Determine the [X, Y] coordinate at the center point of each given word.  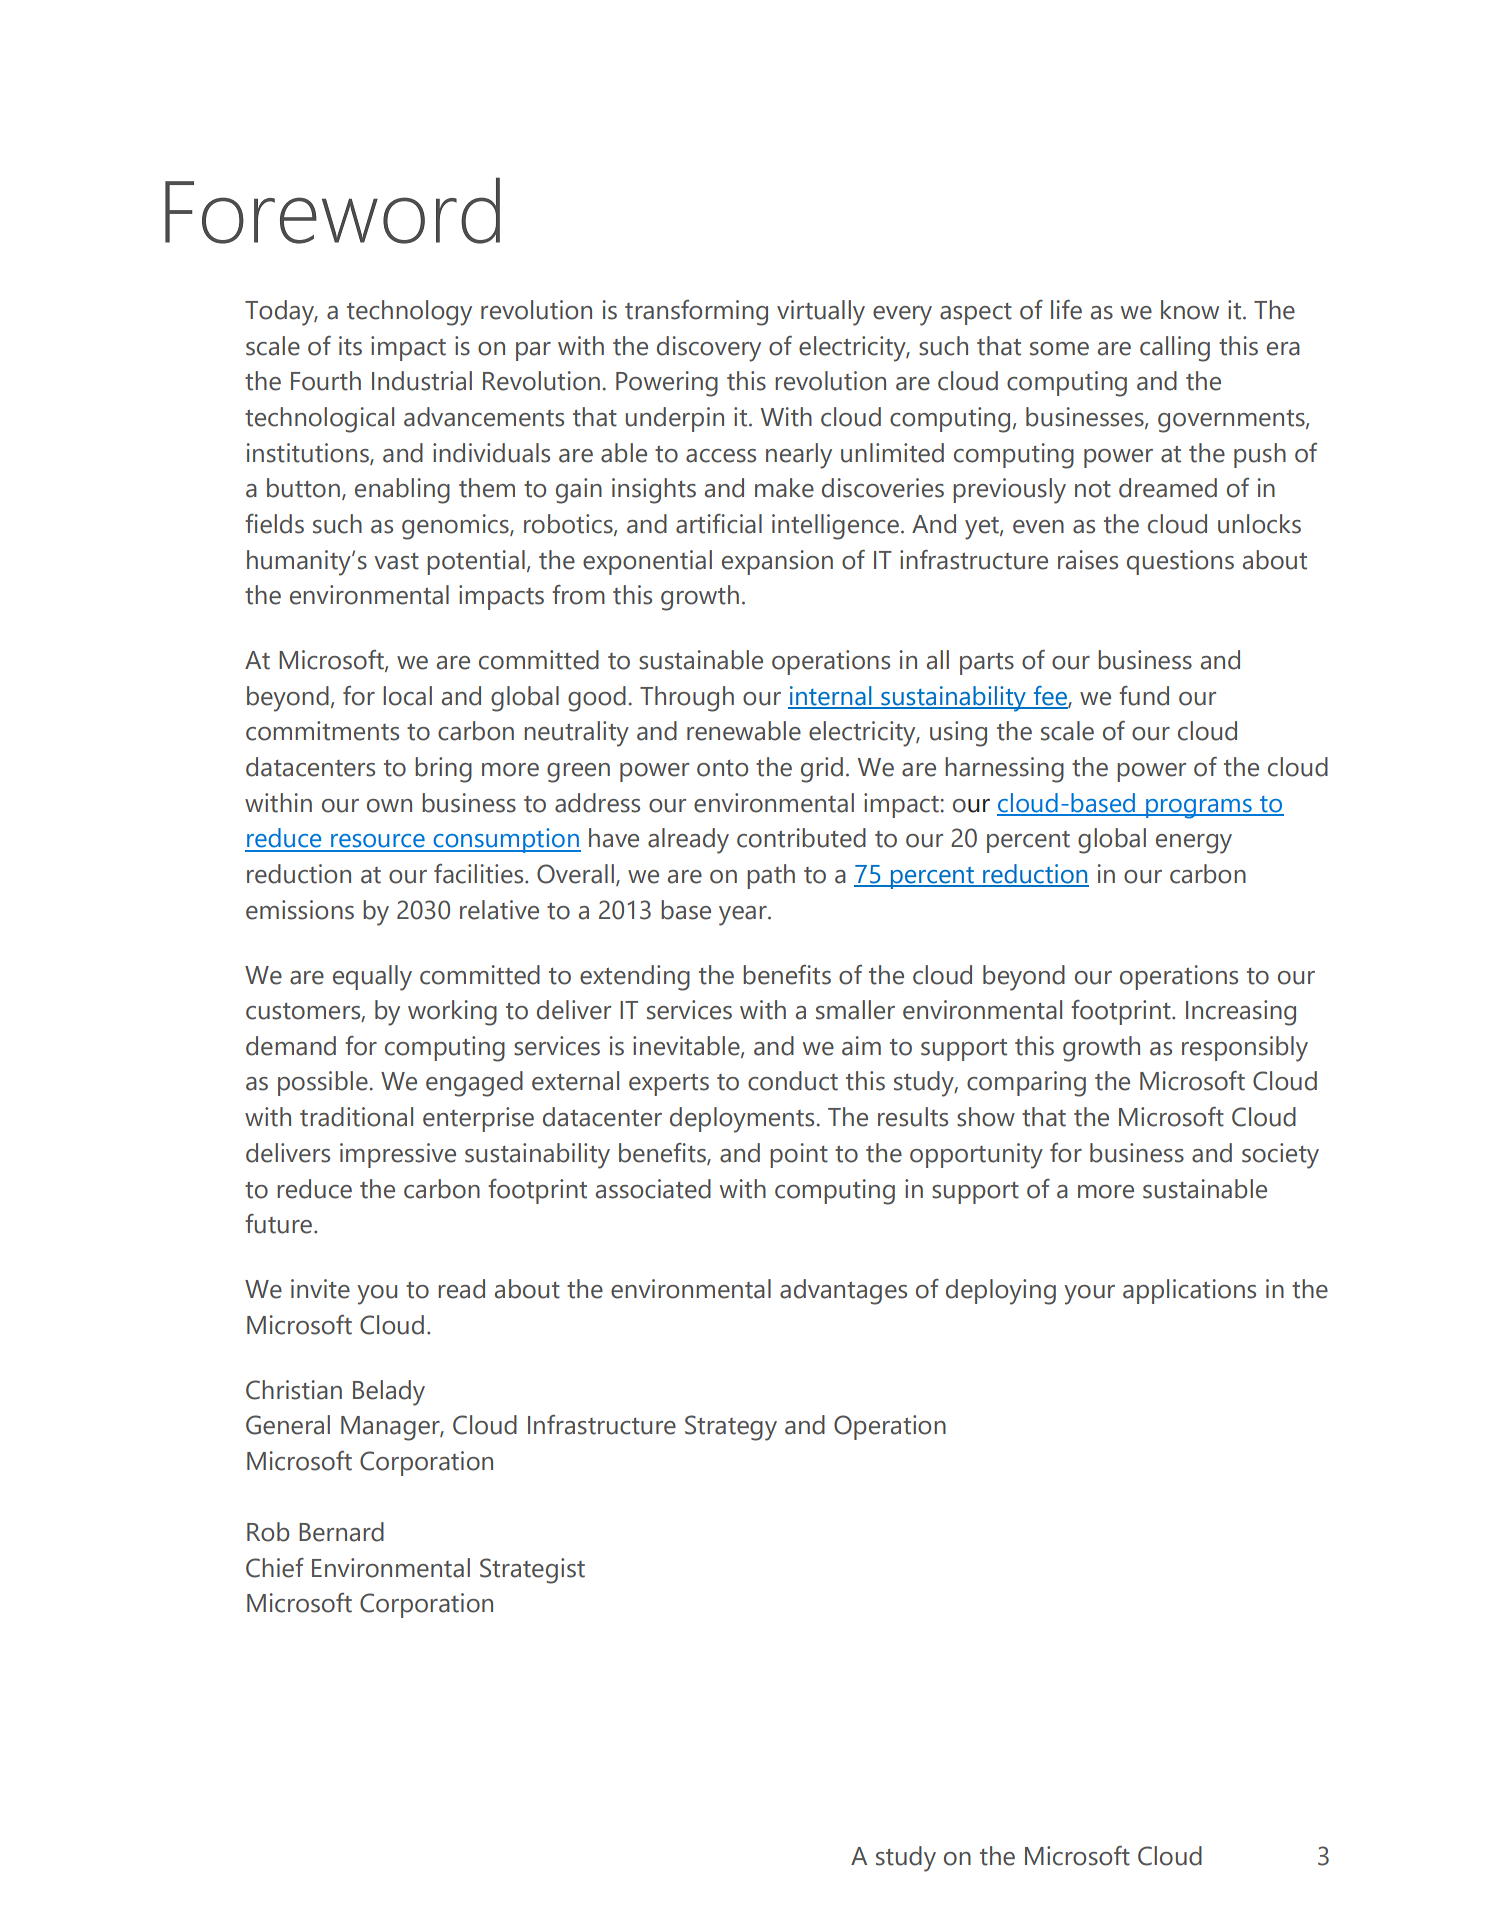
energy [1194, 844]
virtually [821, 313]
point [799, 1155]
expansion [777, 562]
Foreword [332, 210]
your [1089, 1295]
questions [1180, 562]
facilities [480, 874]
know [1190, 310]
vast [396, 561]
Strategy [731, 1428]
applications [1189, 1291]
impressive [398, 1155]
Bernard [341, 1532]
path [771, 876]
